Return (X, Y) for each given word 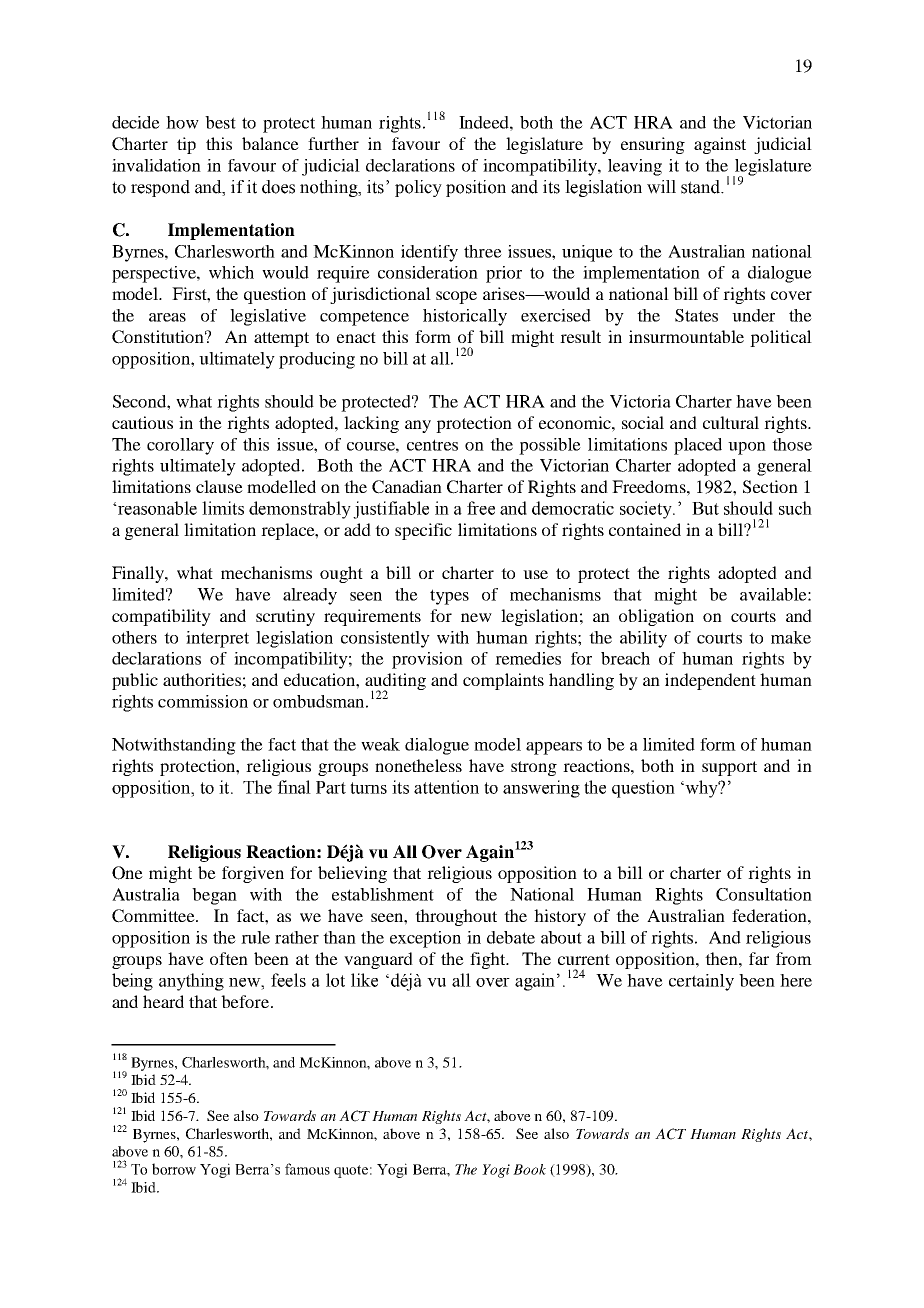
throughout (456, 917)
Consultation (764, 894)
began (214, 896)
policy (418, 188)
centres (432, 445)
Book (529, 1169)
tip (186, 145)
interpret (217, 639)
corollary (180, 446)
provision (427, 660)
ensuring (653, 145)
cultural (731, 422)
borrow (174, 1169)
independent (710, 681)
